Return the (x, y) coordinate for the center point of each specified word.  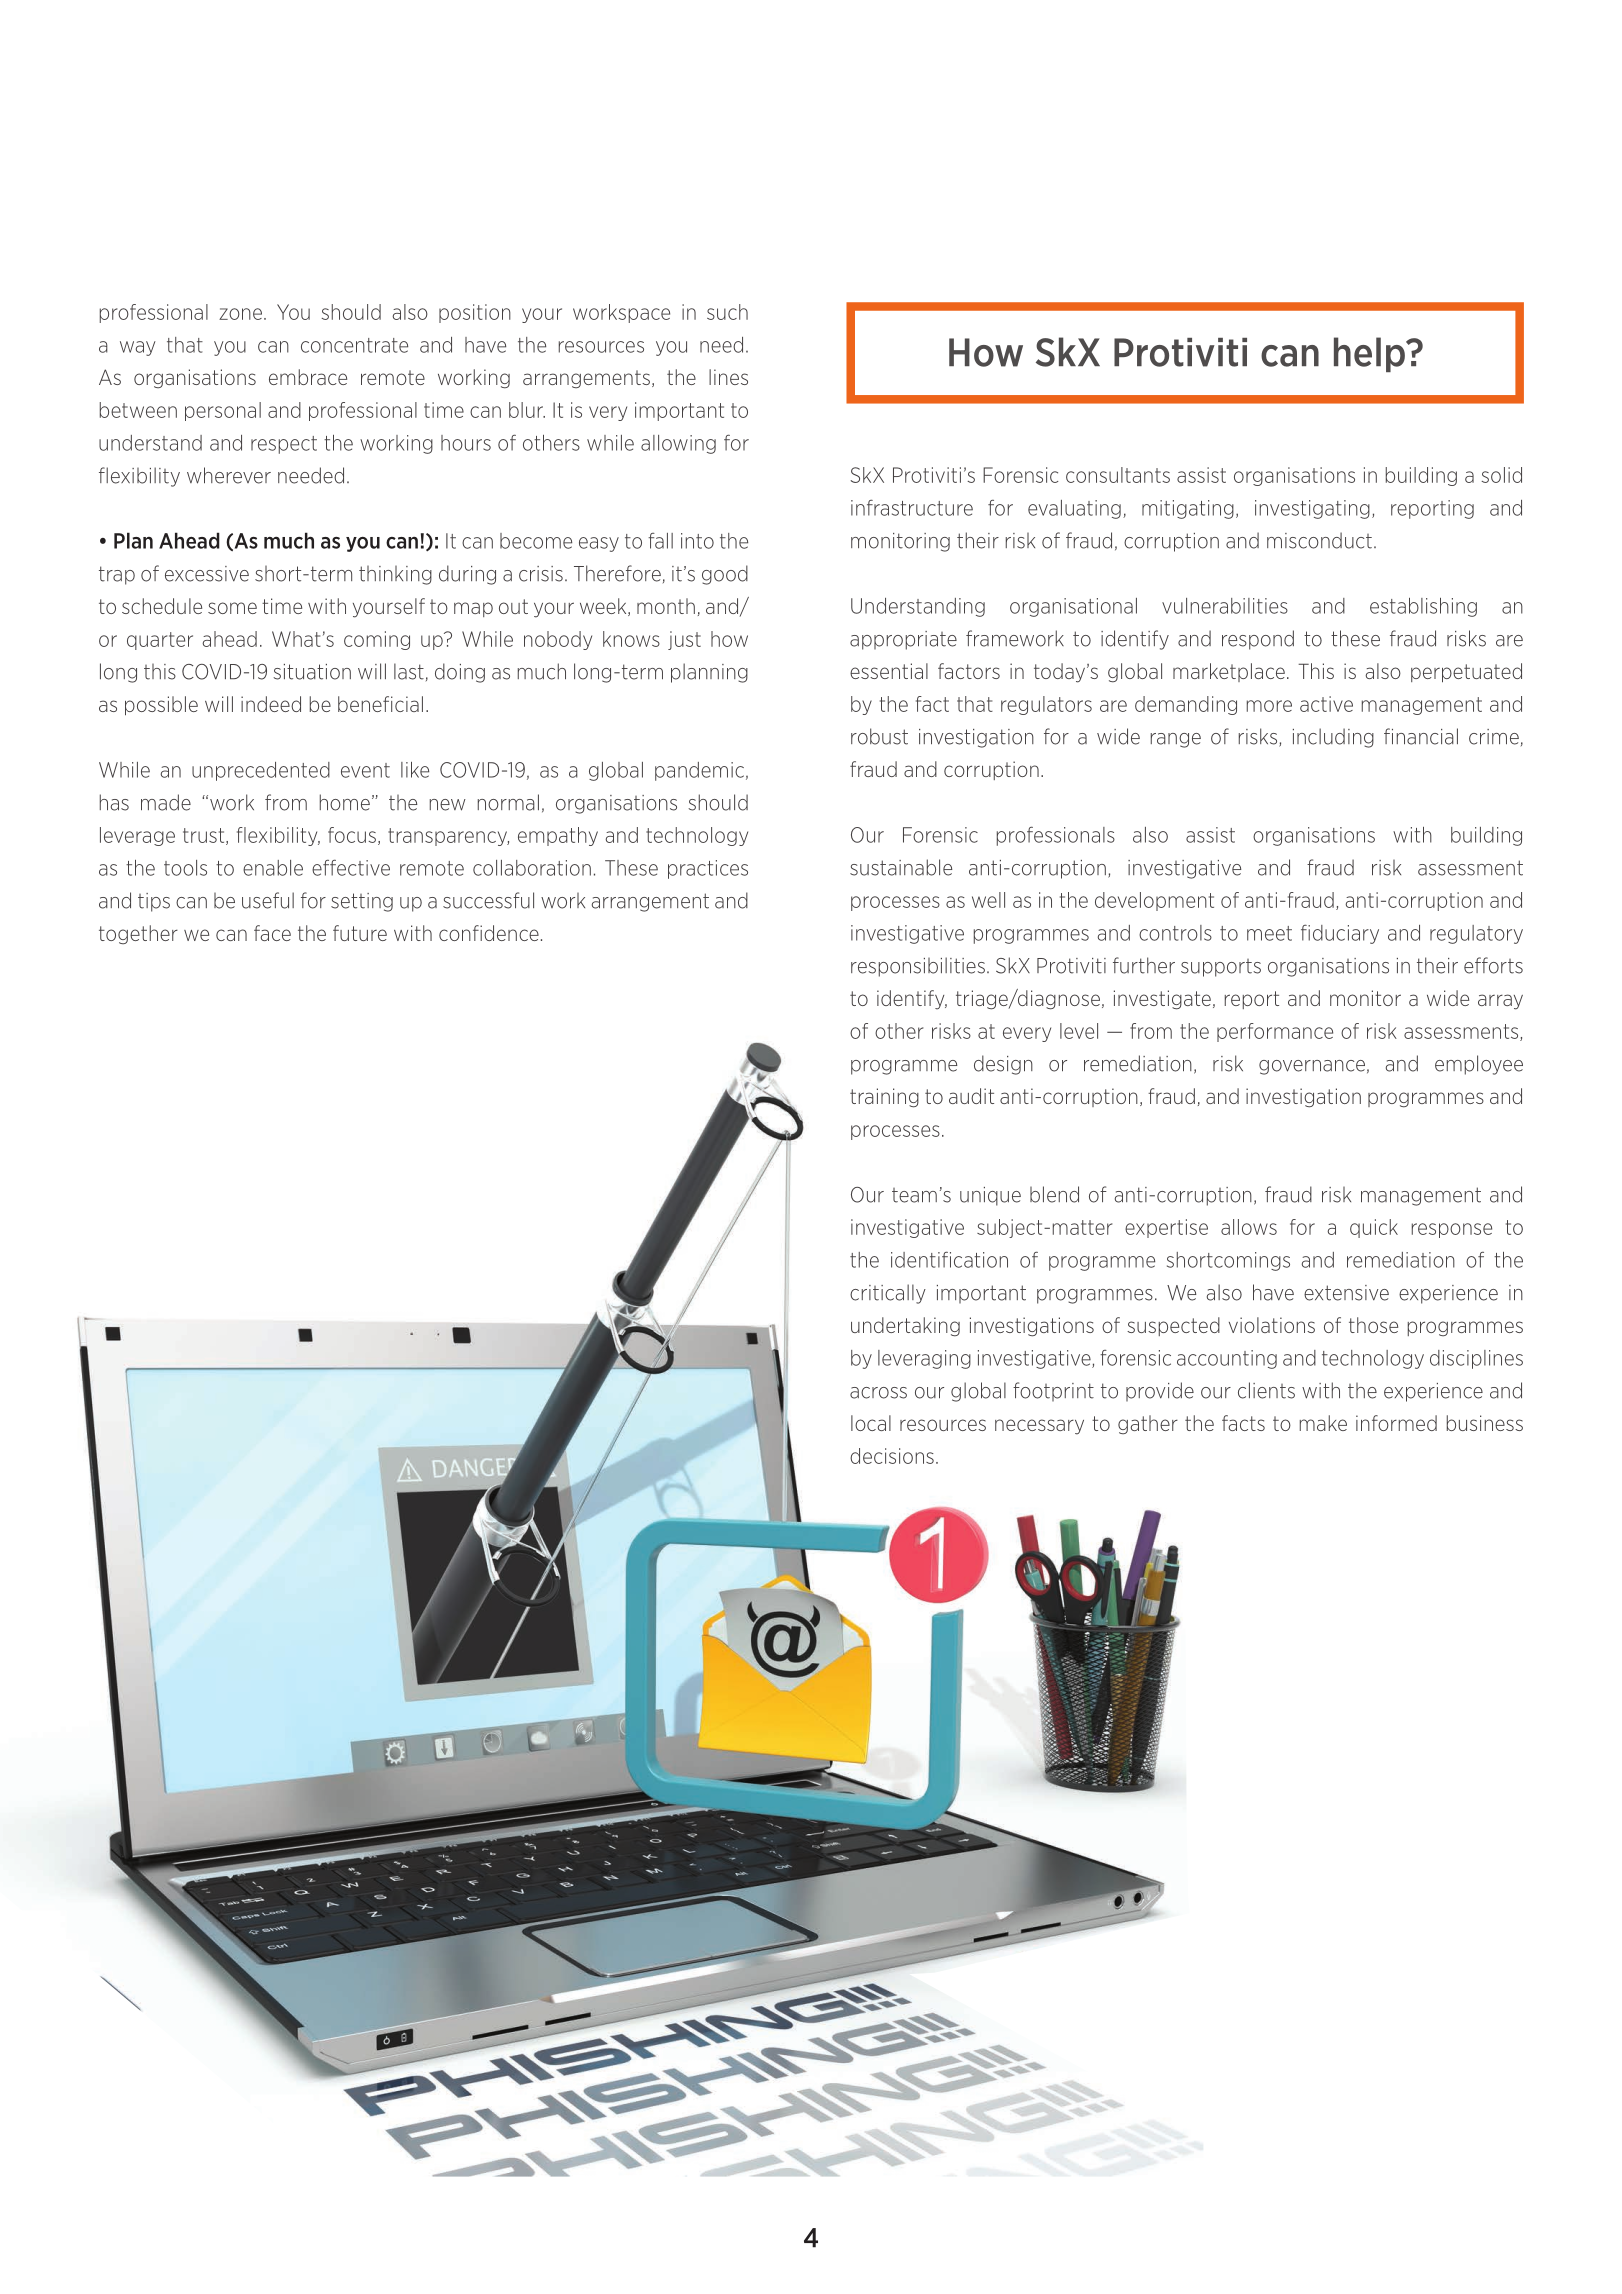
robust (879, 736)
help (1370, 354)
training (884, 1098)
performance (1275, 1032)
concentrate (354, 345)
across (878, 1393)
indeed (271, 704)
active (1326, 704)
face (272, 933)
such (727, 312)
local (871, 1423)
